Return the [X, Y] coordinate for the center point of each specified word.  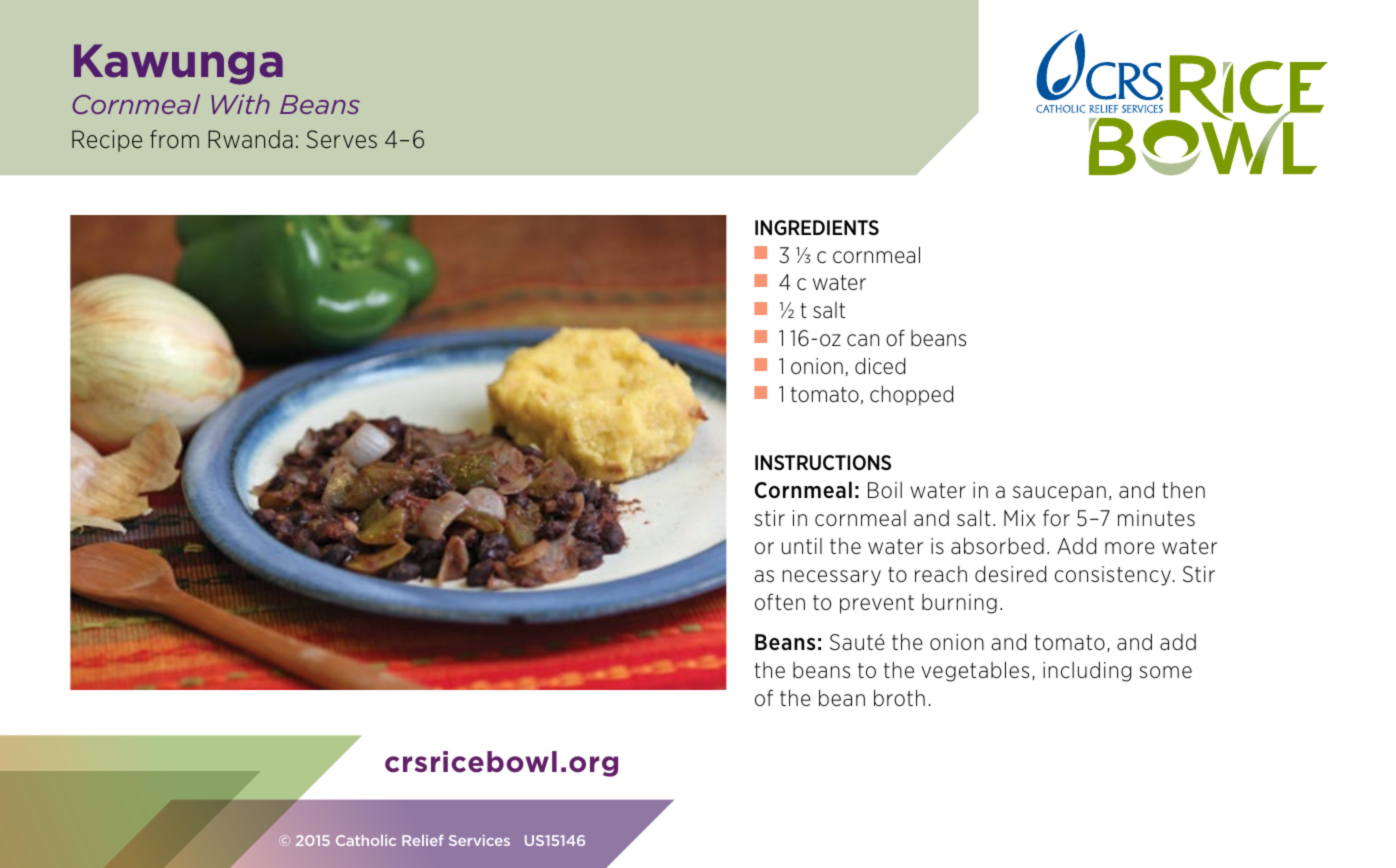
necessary [832, 578]
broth [899, 697]
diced [880, 366]
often [780, 601]
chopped [911, 395]
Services [479, 840]
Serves [342, 139]
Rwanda [250, 139]
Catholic [366, 840]
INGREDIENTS [817, 227]
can [863, 340]
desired [1010, 573]
